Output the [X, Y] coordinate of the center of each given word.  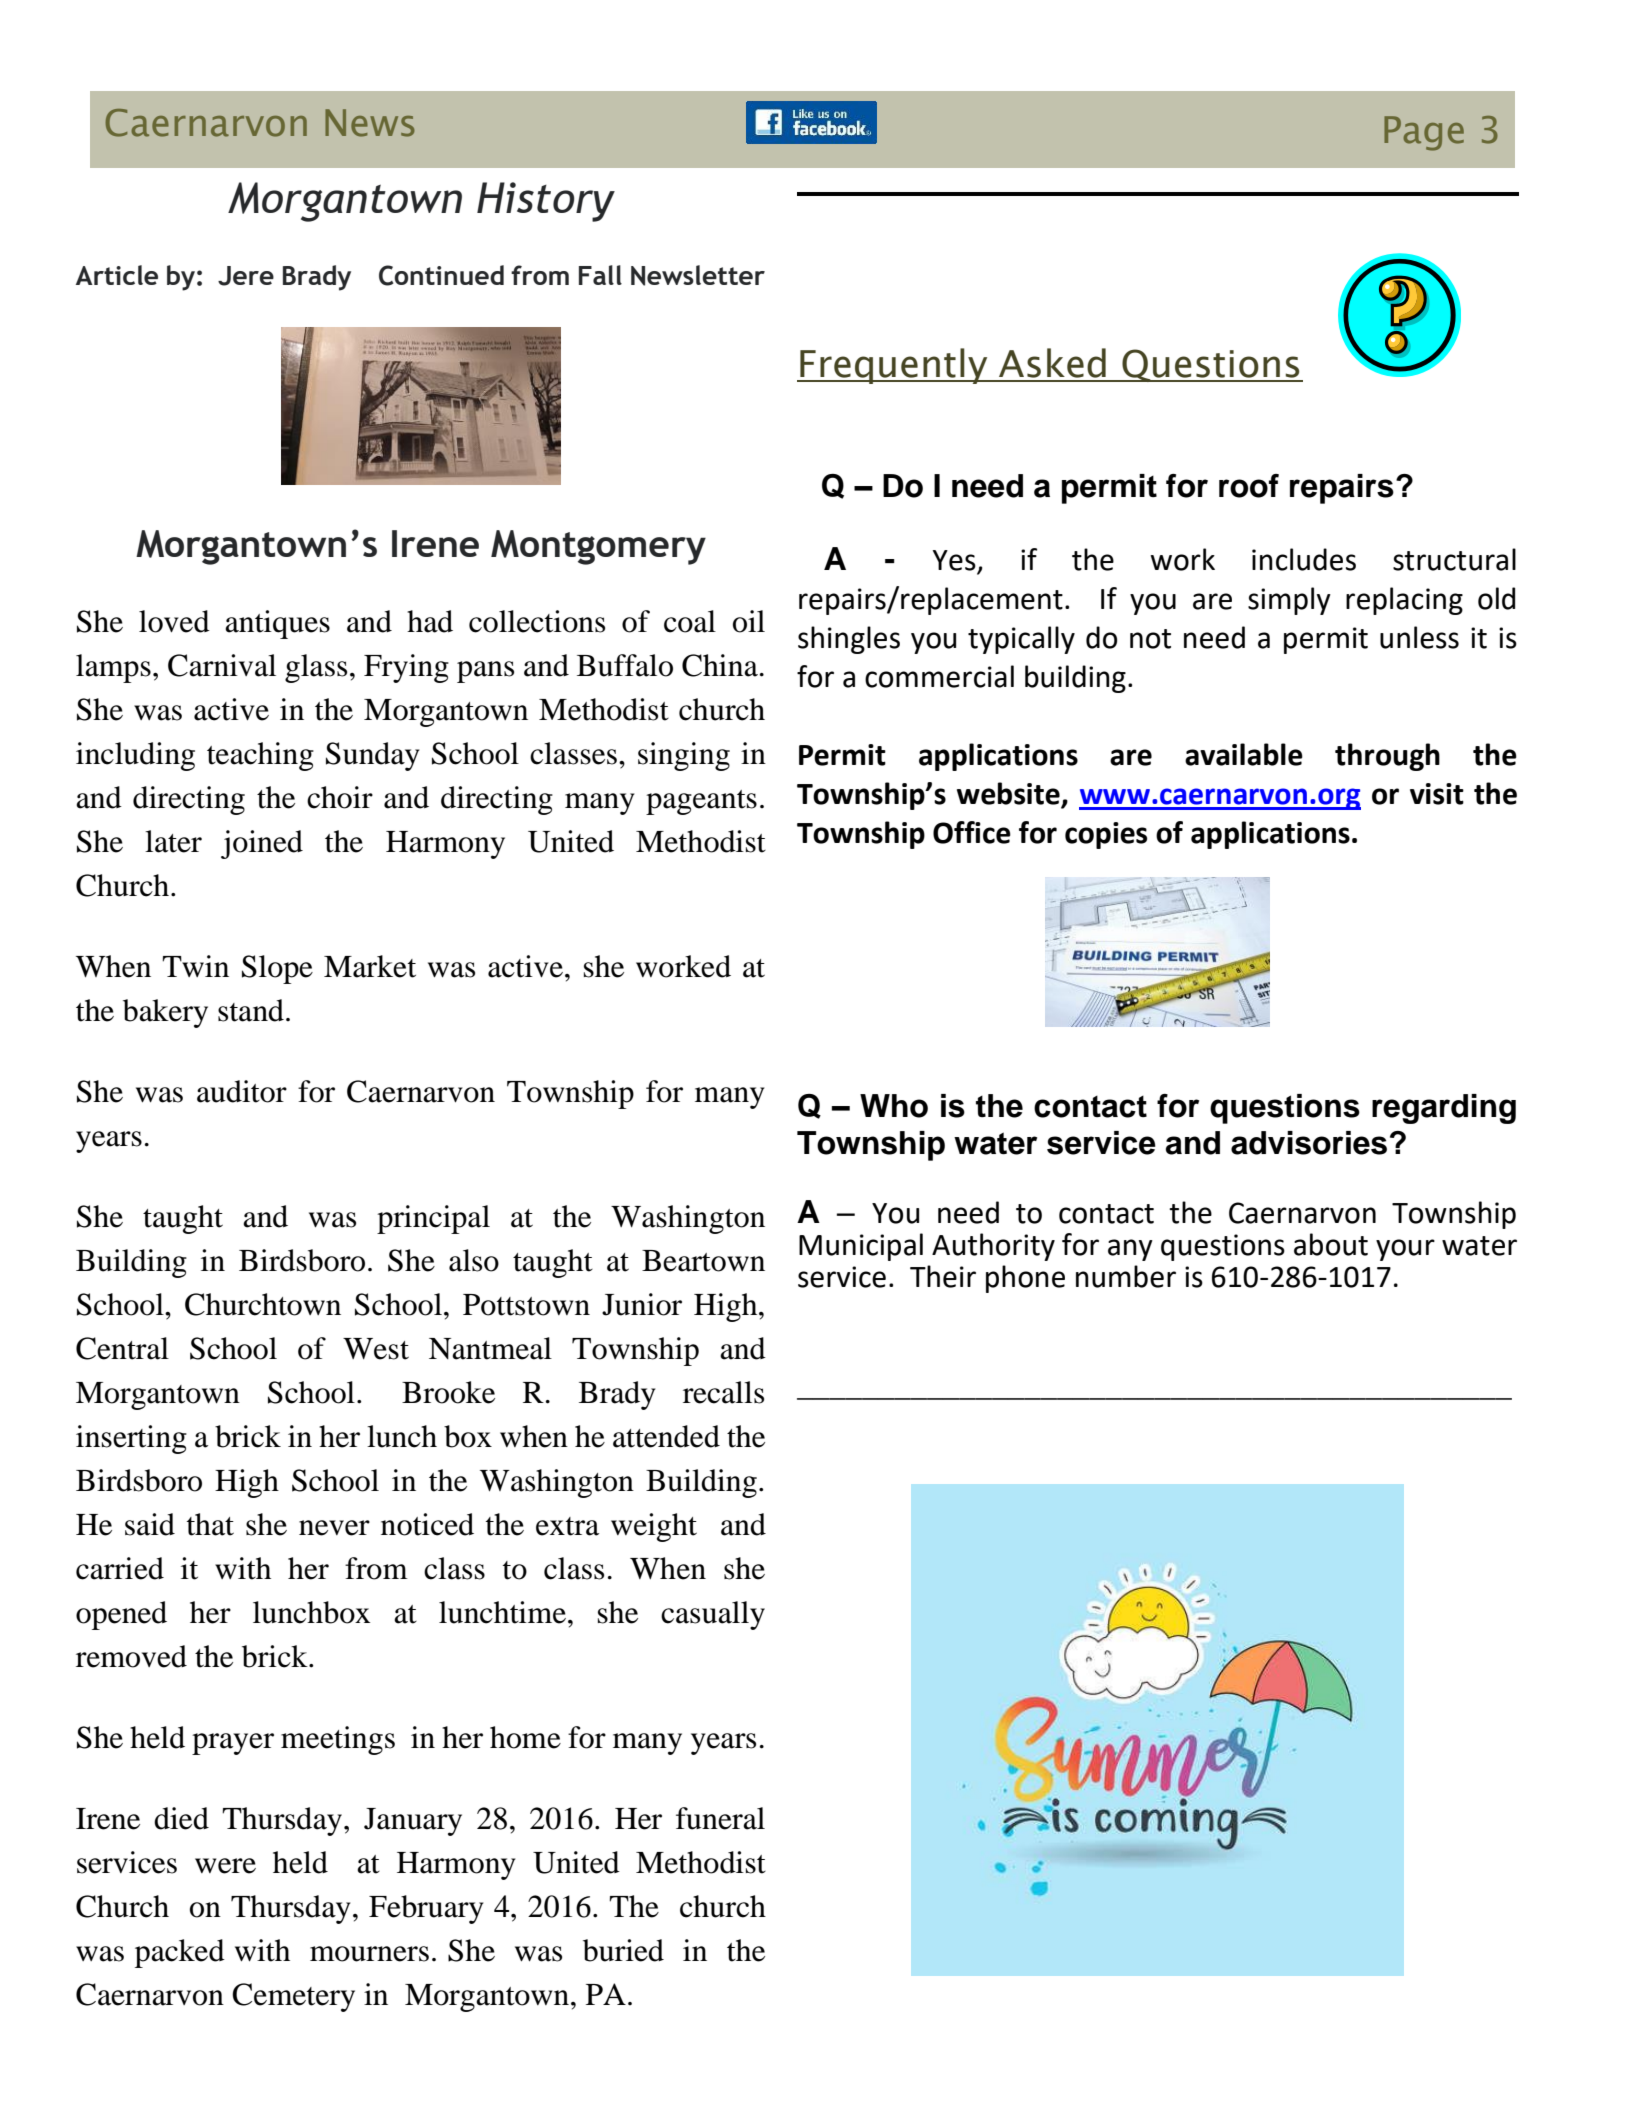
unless [1419, 637]
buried [623, 1950]
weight [654, 1527]
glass [316, 668]
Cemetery [293, 1997]
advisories [1309, 1143]
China [720, 665]
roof [1249, 486]
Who [894, 1106]
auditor [242, 1091]
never [334, 1528]
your [1405, 1250]
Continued [441, 275]
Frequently [894, 366]
